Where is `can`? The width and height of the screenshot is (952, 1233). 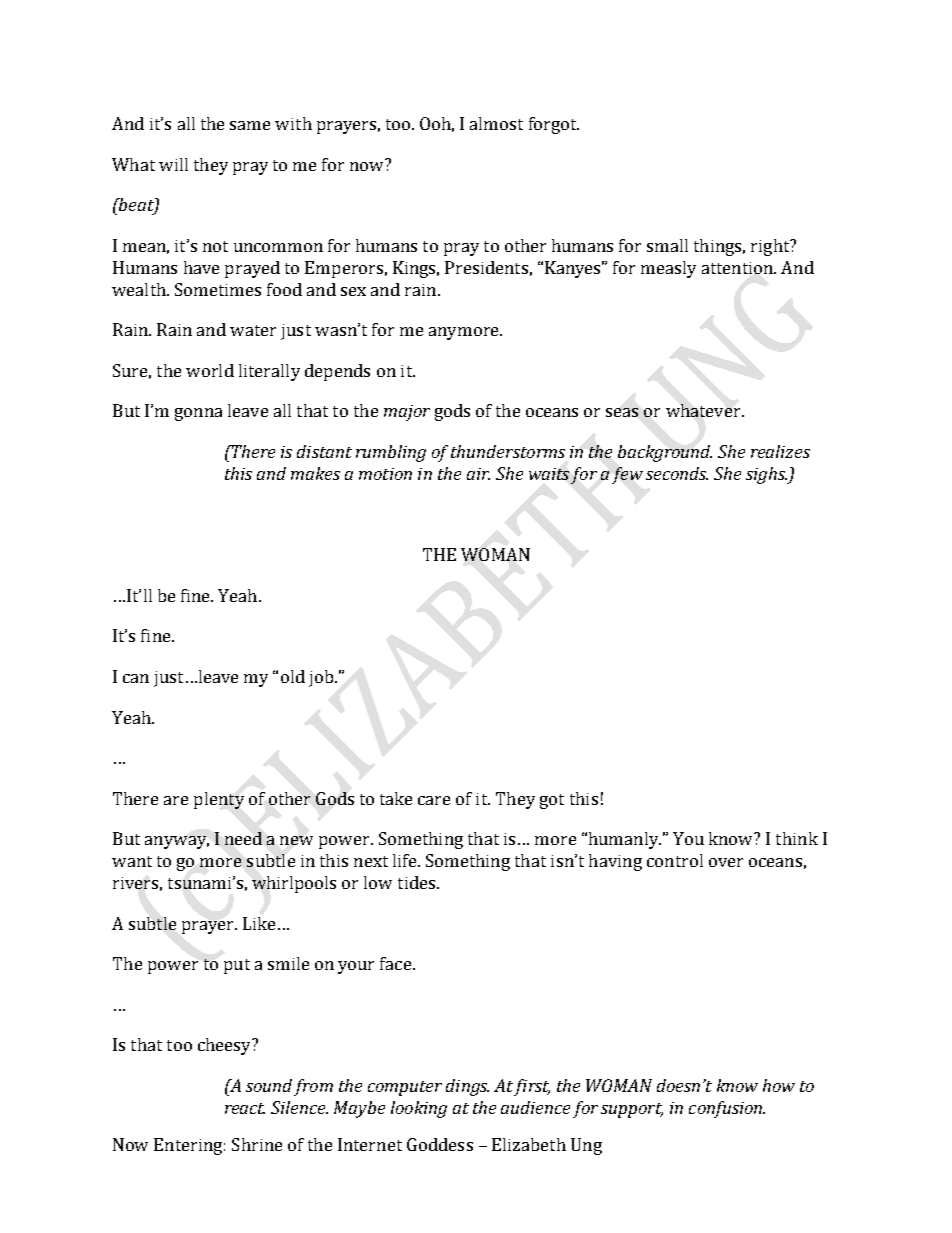 can is located at coordinates (136, 678).
